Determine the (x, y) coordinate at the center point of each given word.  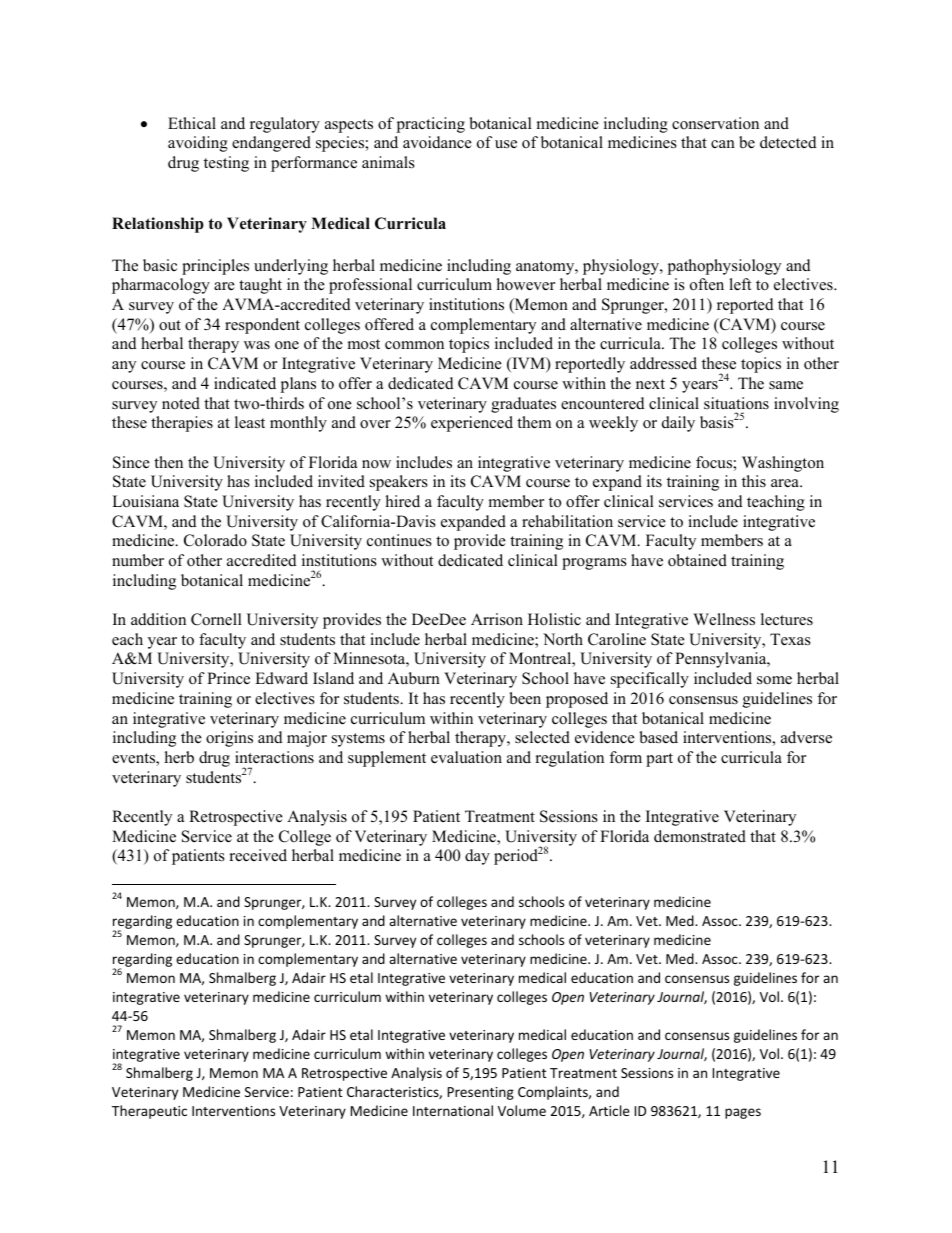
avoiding (198, 144)
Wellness (724, 619)
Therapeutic (149, 1112)
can (723, 144)
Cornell (216, 619)
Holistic (554, 619)
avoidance (437, 142)
